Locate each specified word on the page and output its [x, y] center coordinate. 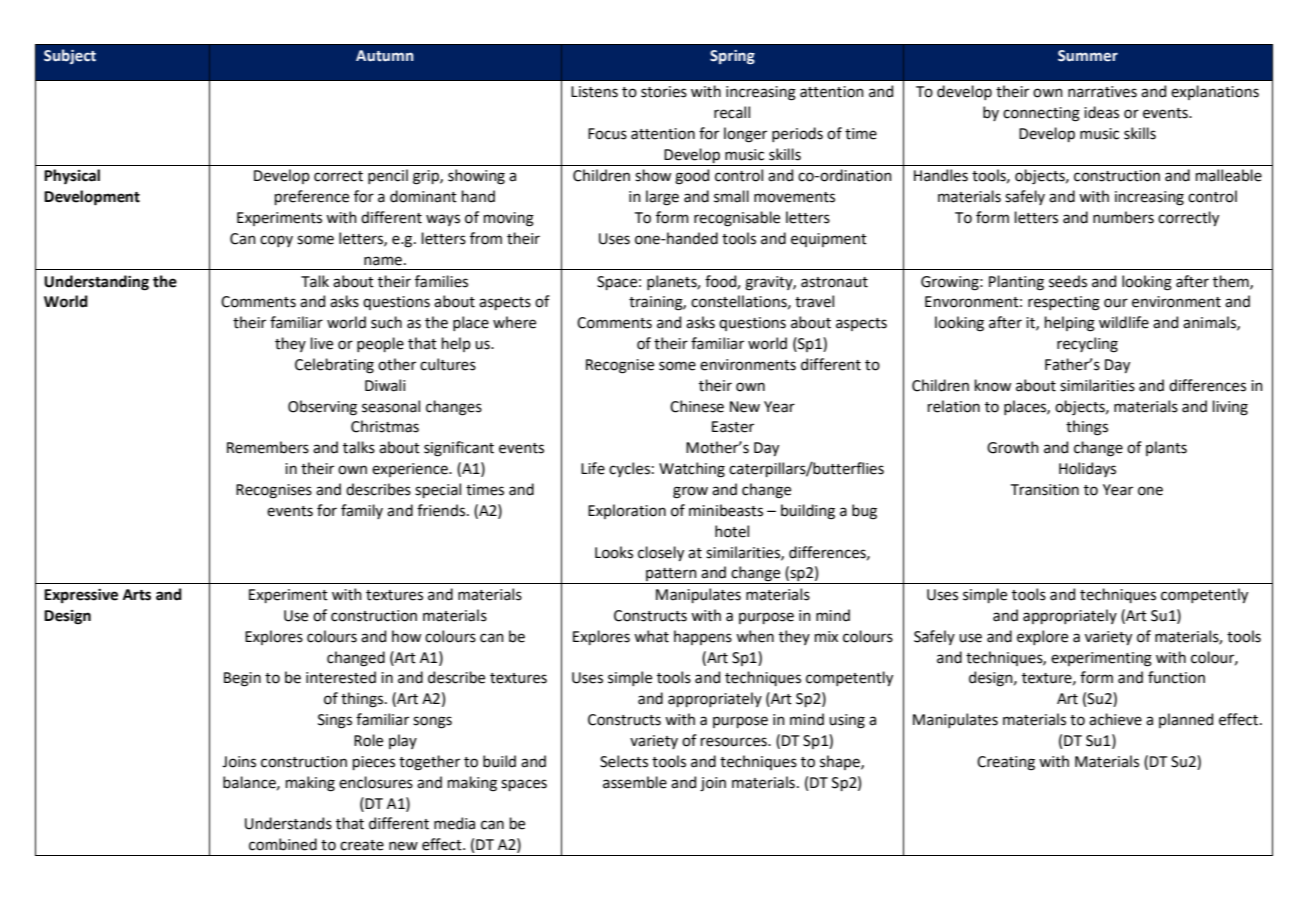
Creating [1006, 763]
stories [664, 92]
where [514, 322]
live [322, 343]
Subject [70, 56]
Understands [288, 823]
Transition [1045, 490]
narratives [1102, 92]
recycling [1087, 345]
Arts [137, 595]
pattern [671, 576]
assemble [635, 782]
